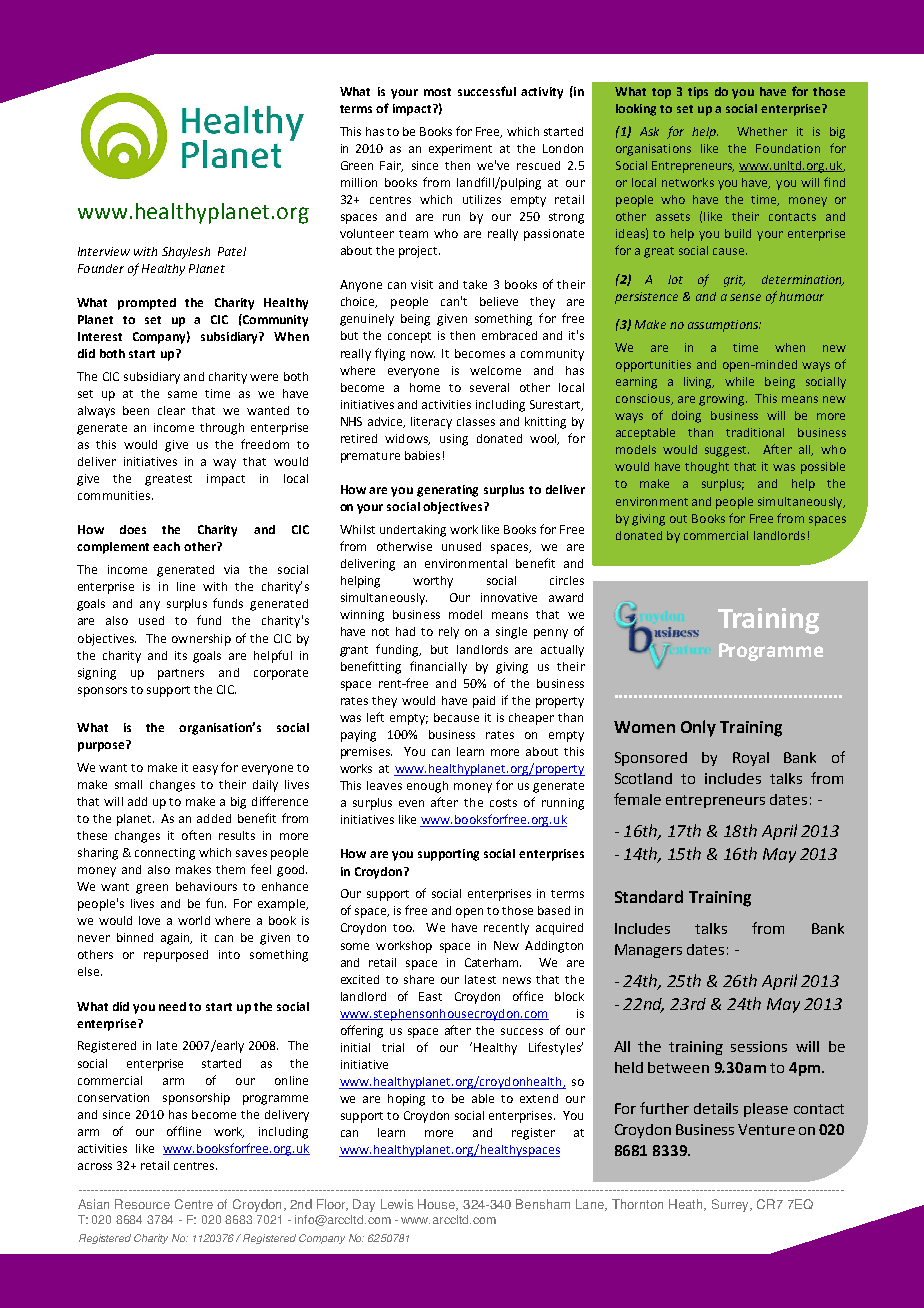 This page has width=924, height=1308. I want to click on Only, so click(698, 728).
